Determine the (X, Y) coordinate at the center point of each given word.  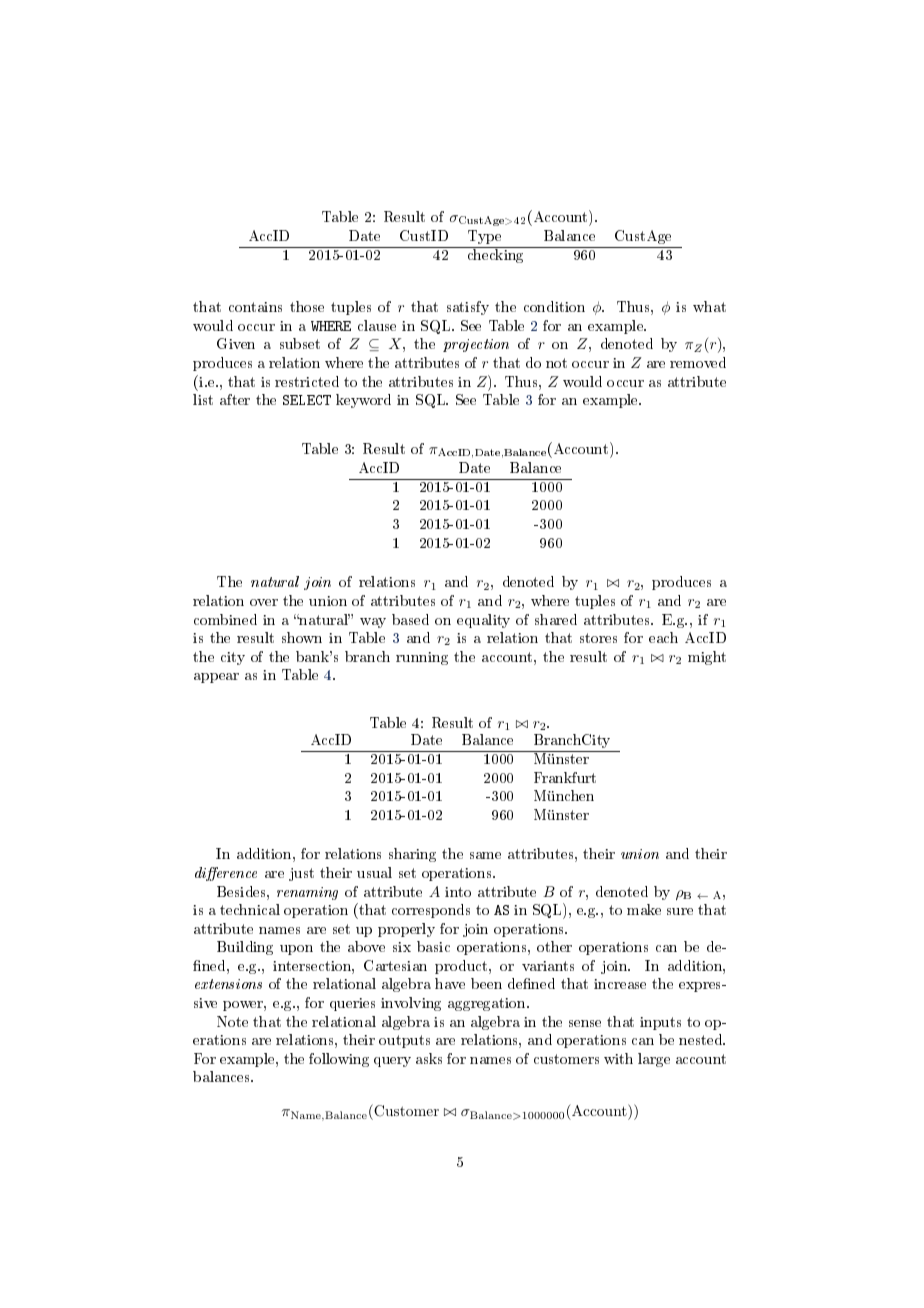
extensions (228, 984)
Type (484, 237)
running (422, 658)
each (663, 637)
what (709, 306)
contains (255, 307)
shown (302, 637)
